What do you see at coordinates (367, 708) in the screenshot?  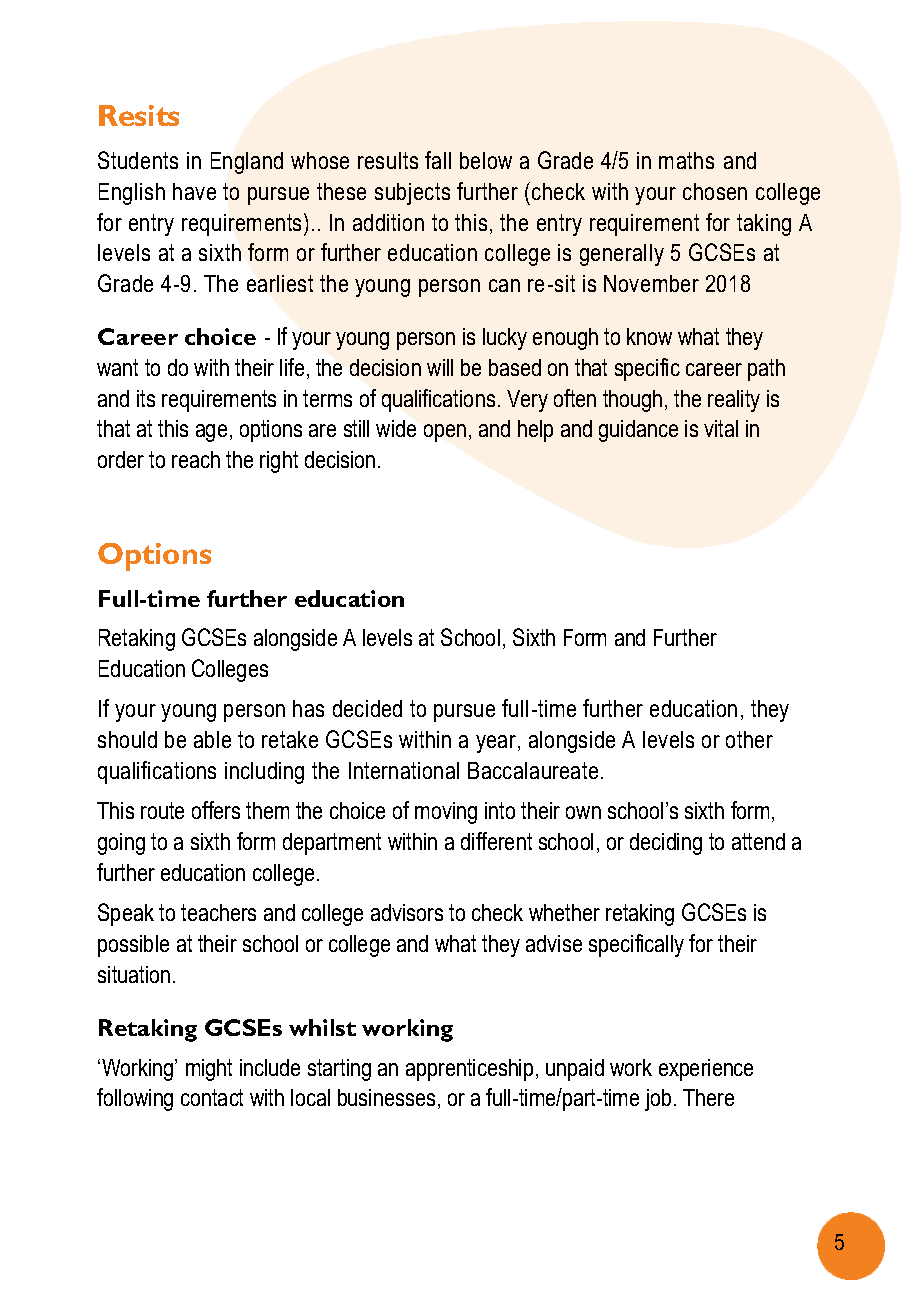 I see `decided` at bounding box center [367, 708].
